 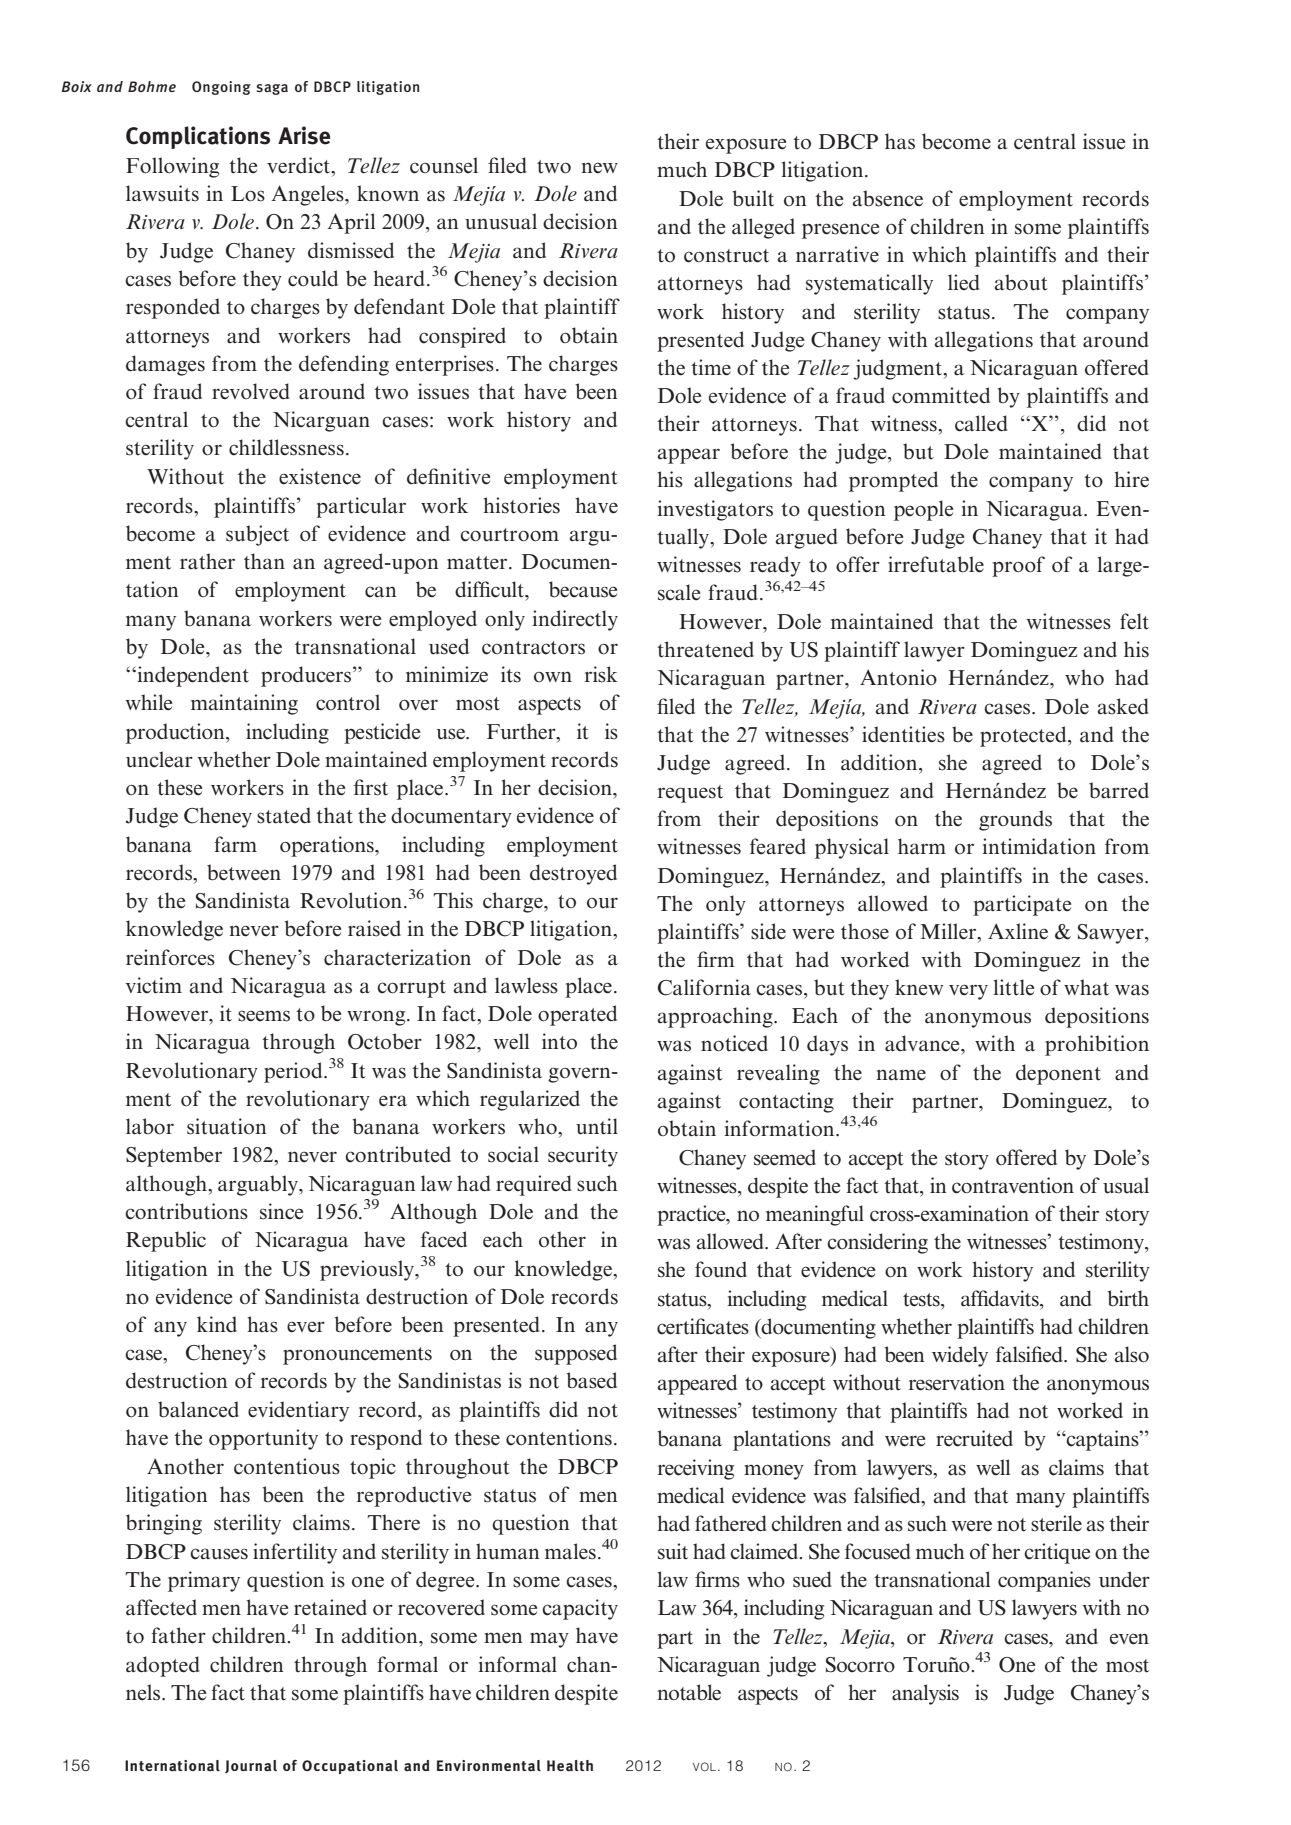 What do you see at coordinates (1001, 1298) in the image?
I see `affidavits` at bounding box center [1001, 1298].
